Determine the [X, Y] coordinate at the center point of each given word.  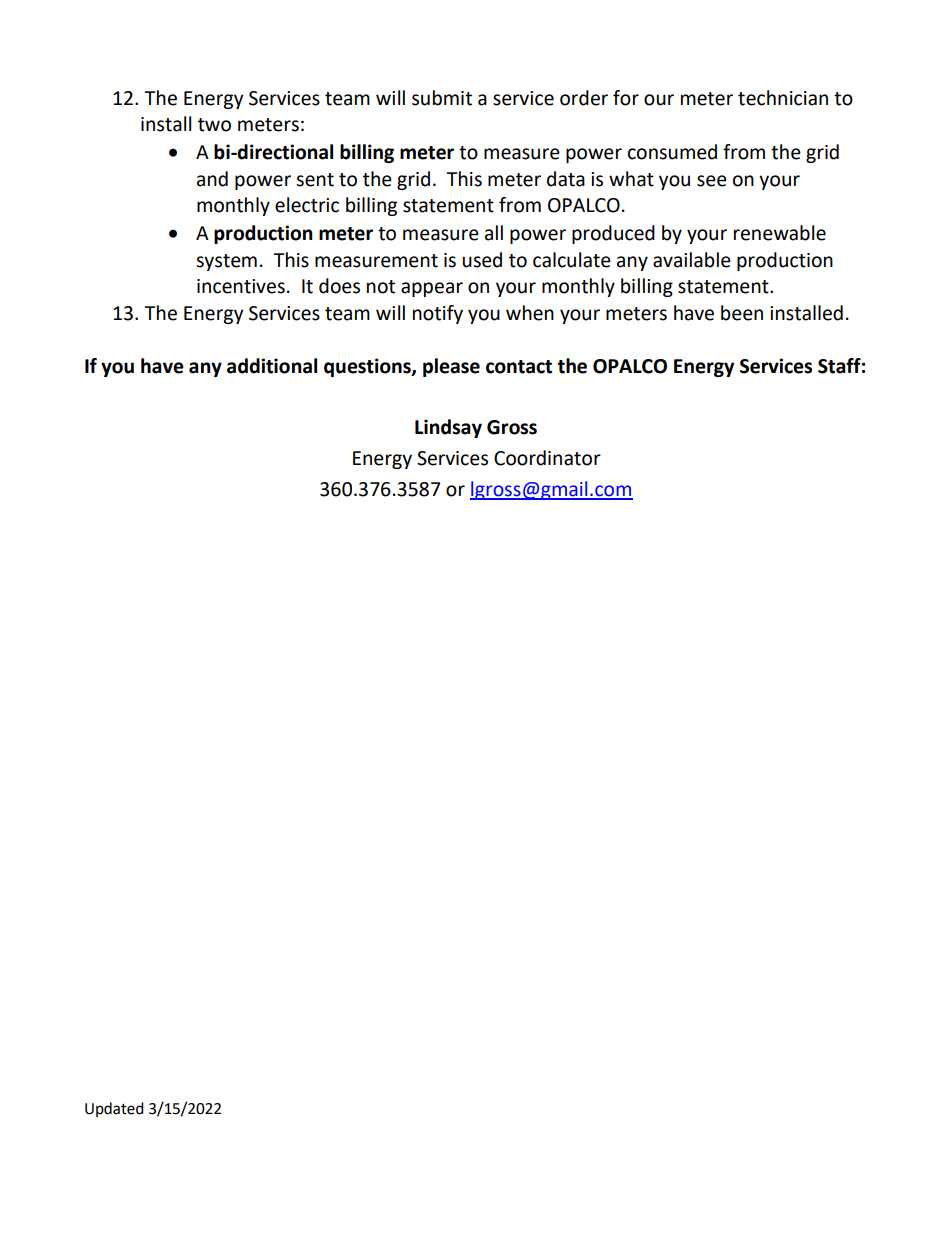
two [214, 125]
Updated [114, 1109]
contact [519, 367]
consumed [672, 152]
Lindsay [448, 428]
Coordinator [547, 458]
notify [438, 314]
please [451, 367]
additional [272, 366]
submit [442, 98]
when [530, 313]
